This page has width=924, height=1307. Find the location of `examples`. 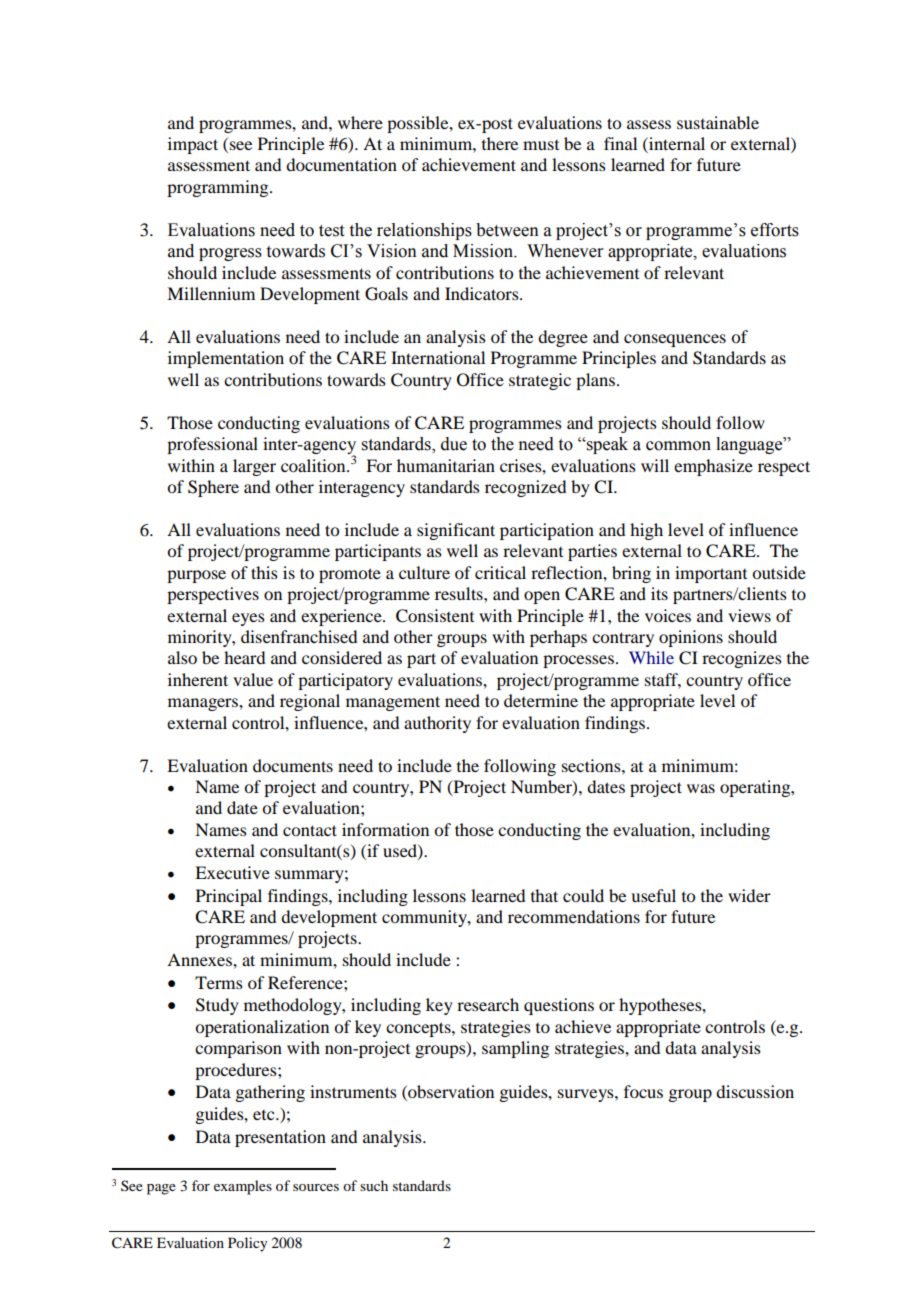

examples is located at coordinates (243, 1187).
